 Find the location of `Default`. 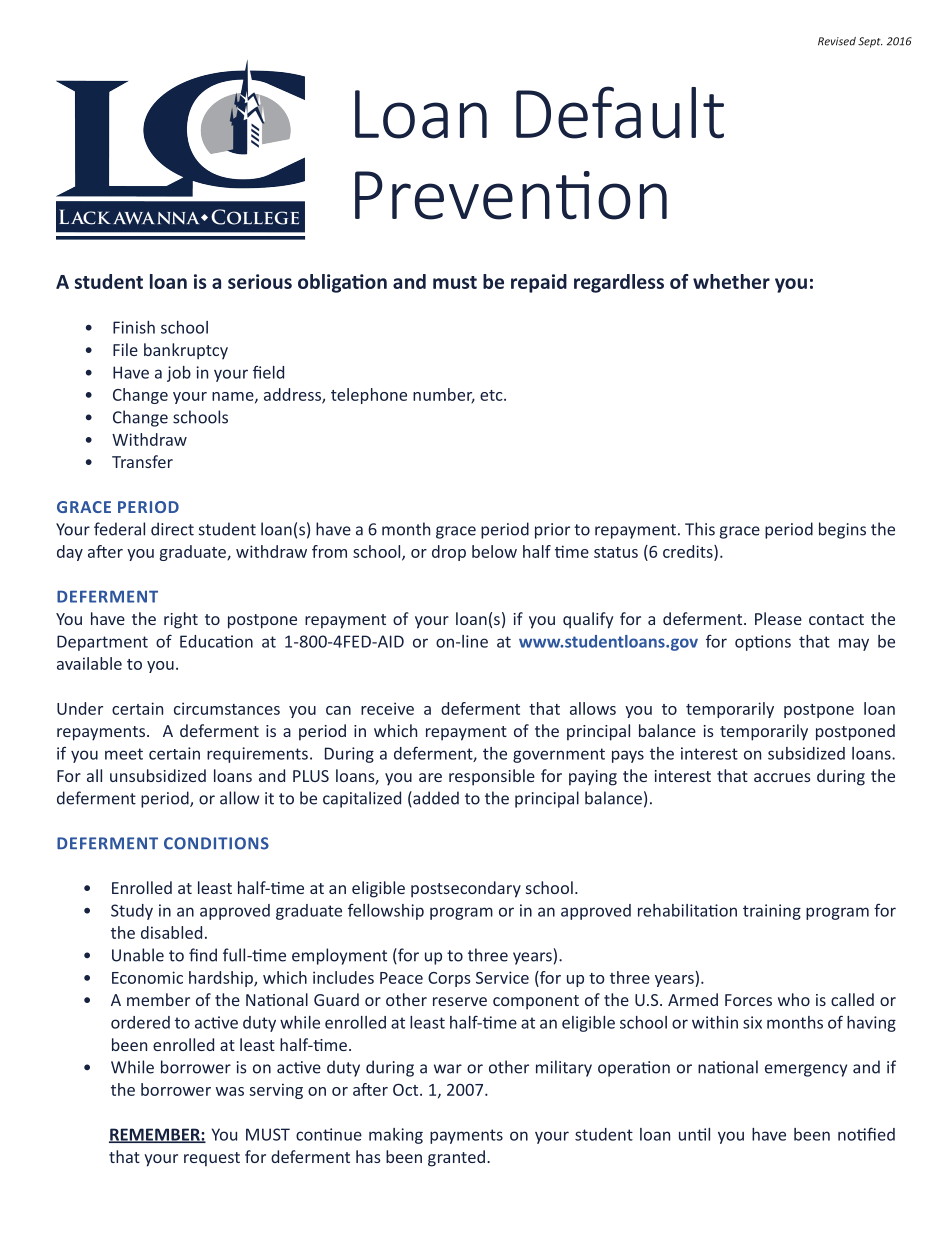

Default is located at coordinates (620, 112).
